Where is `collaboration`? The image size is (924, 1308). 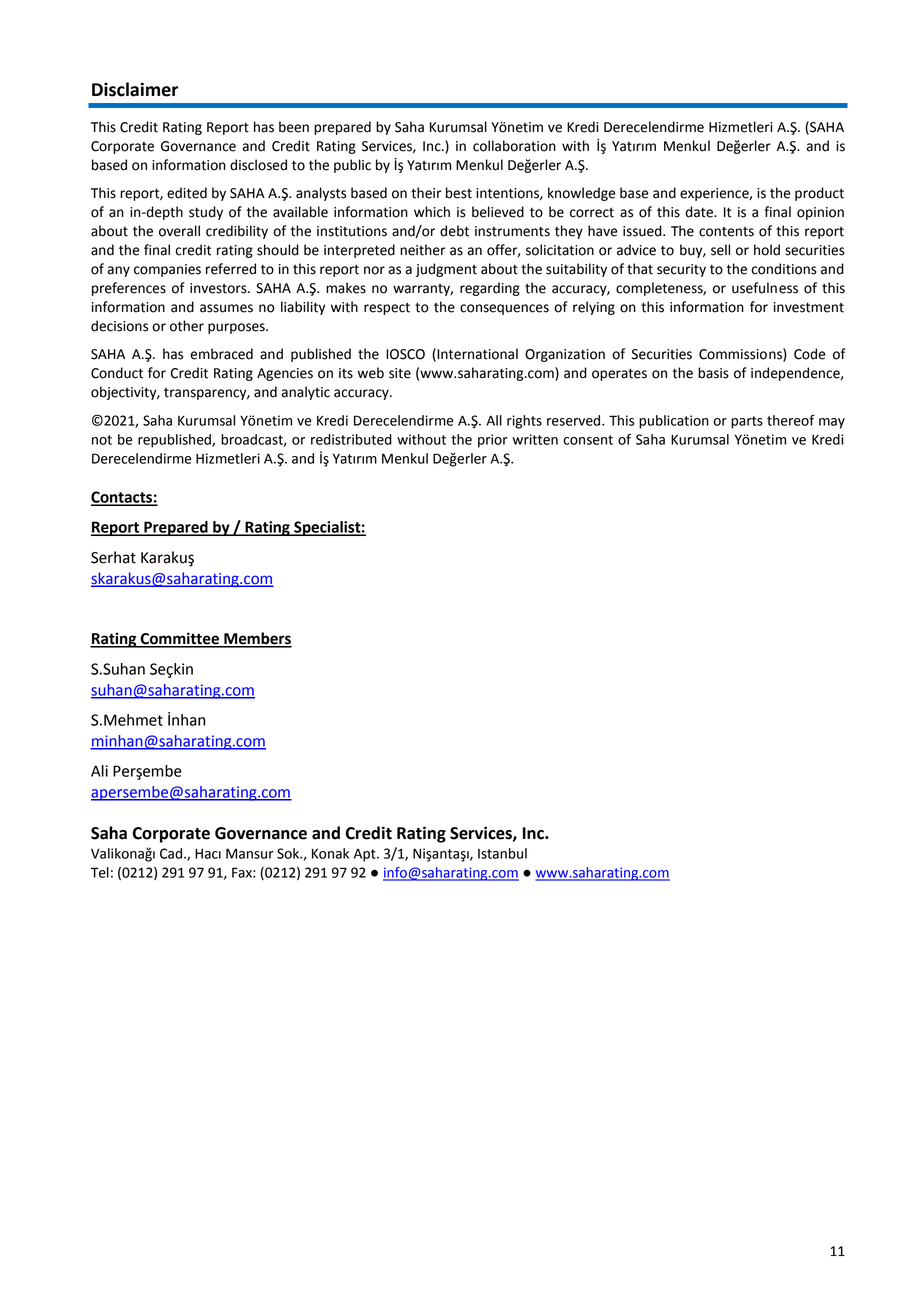 collaboration is located at coordinates (514, 146).
